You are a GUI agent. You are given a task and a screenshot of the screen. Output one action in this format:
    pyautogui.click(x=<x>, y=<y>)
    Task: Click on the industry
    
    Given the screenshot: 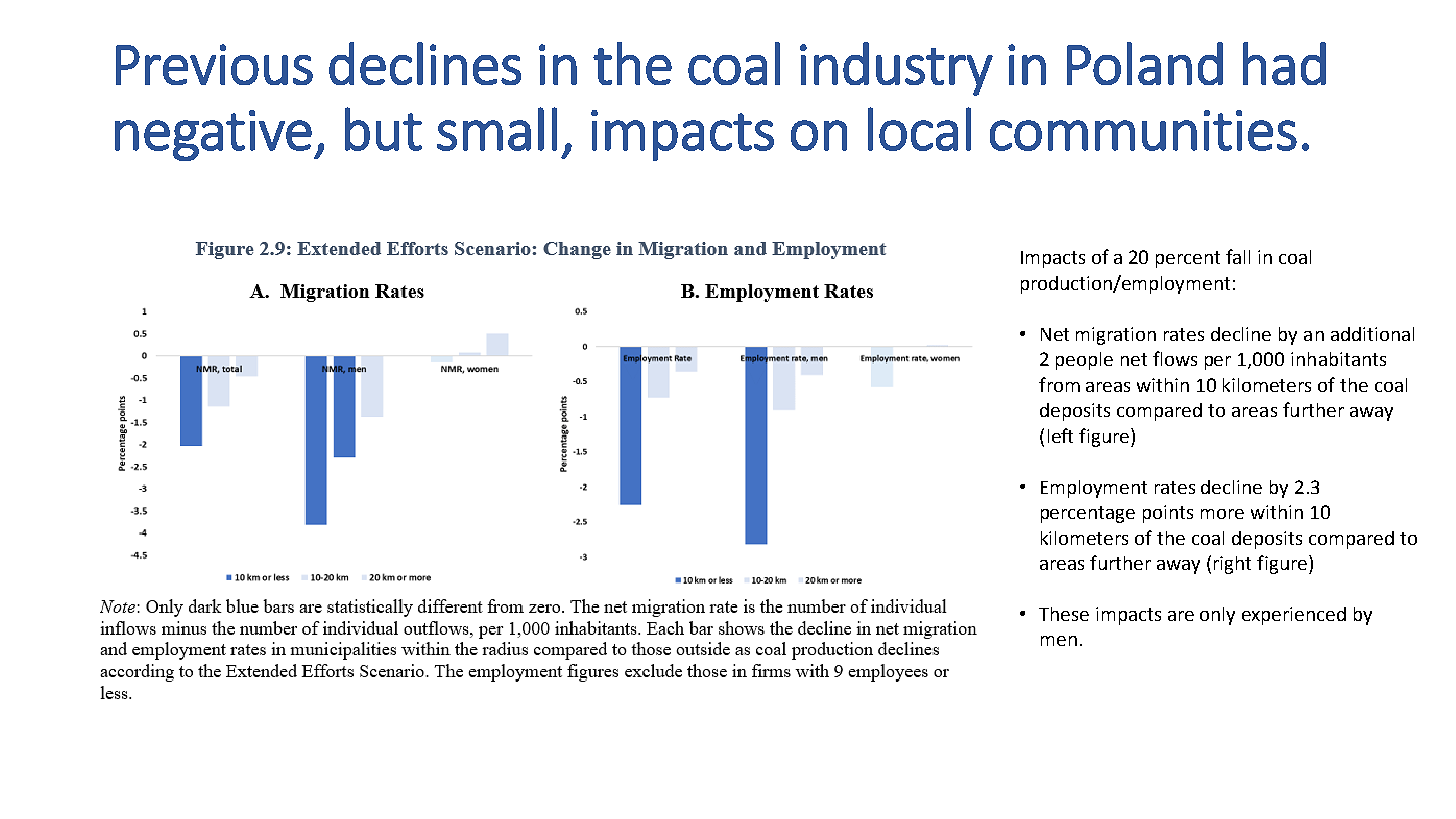 What is the action you would take?
    pyautogui.click(x=896, y=69)
